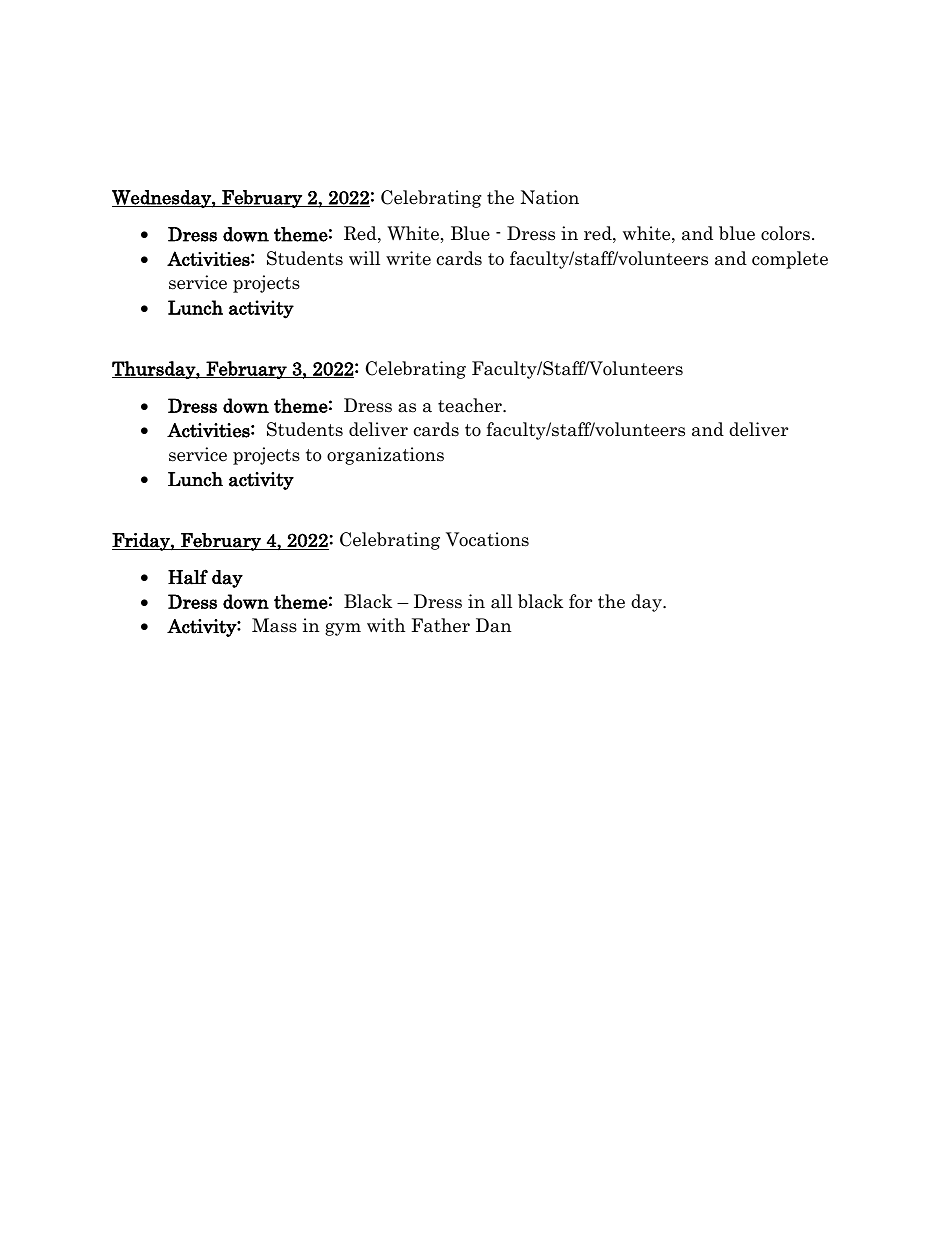 The height and width of the document is (1233, 952). Describe the element at coordinates (790, 260) in the document. I see `complete` at that location.
